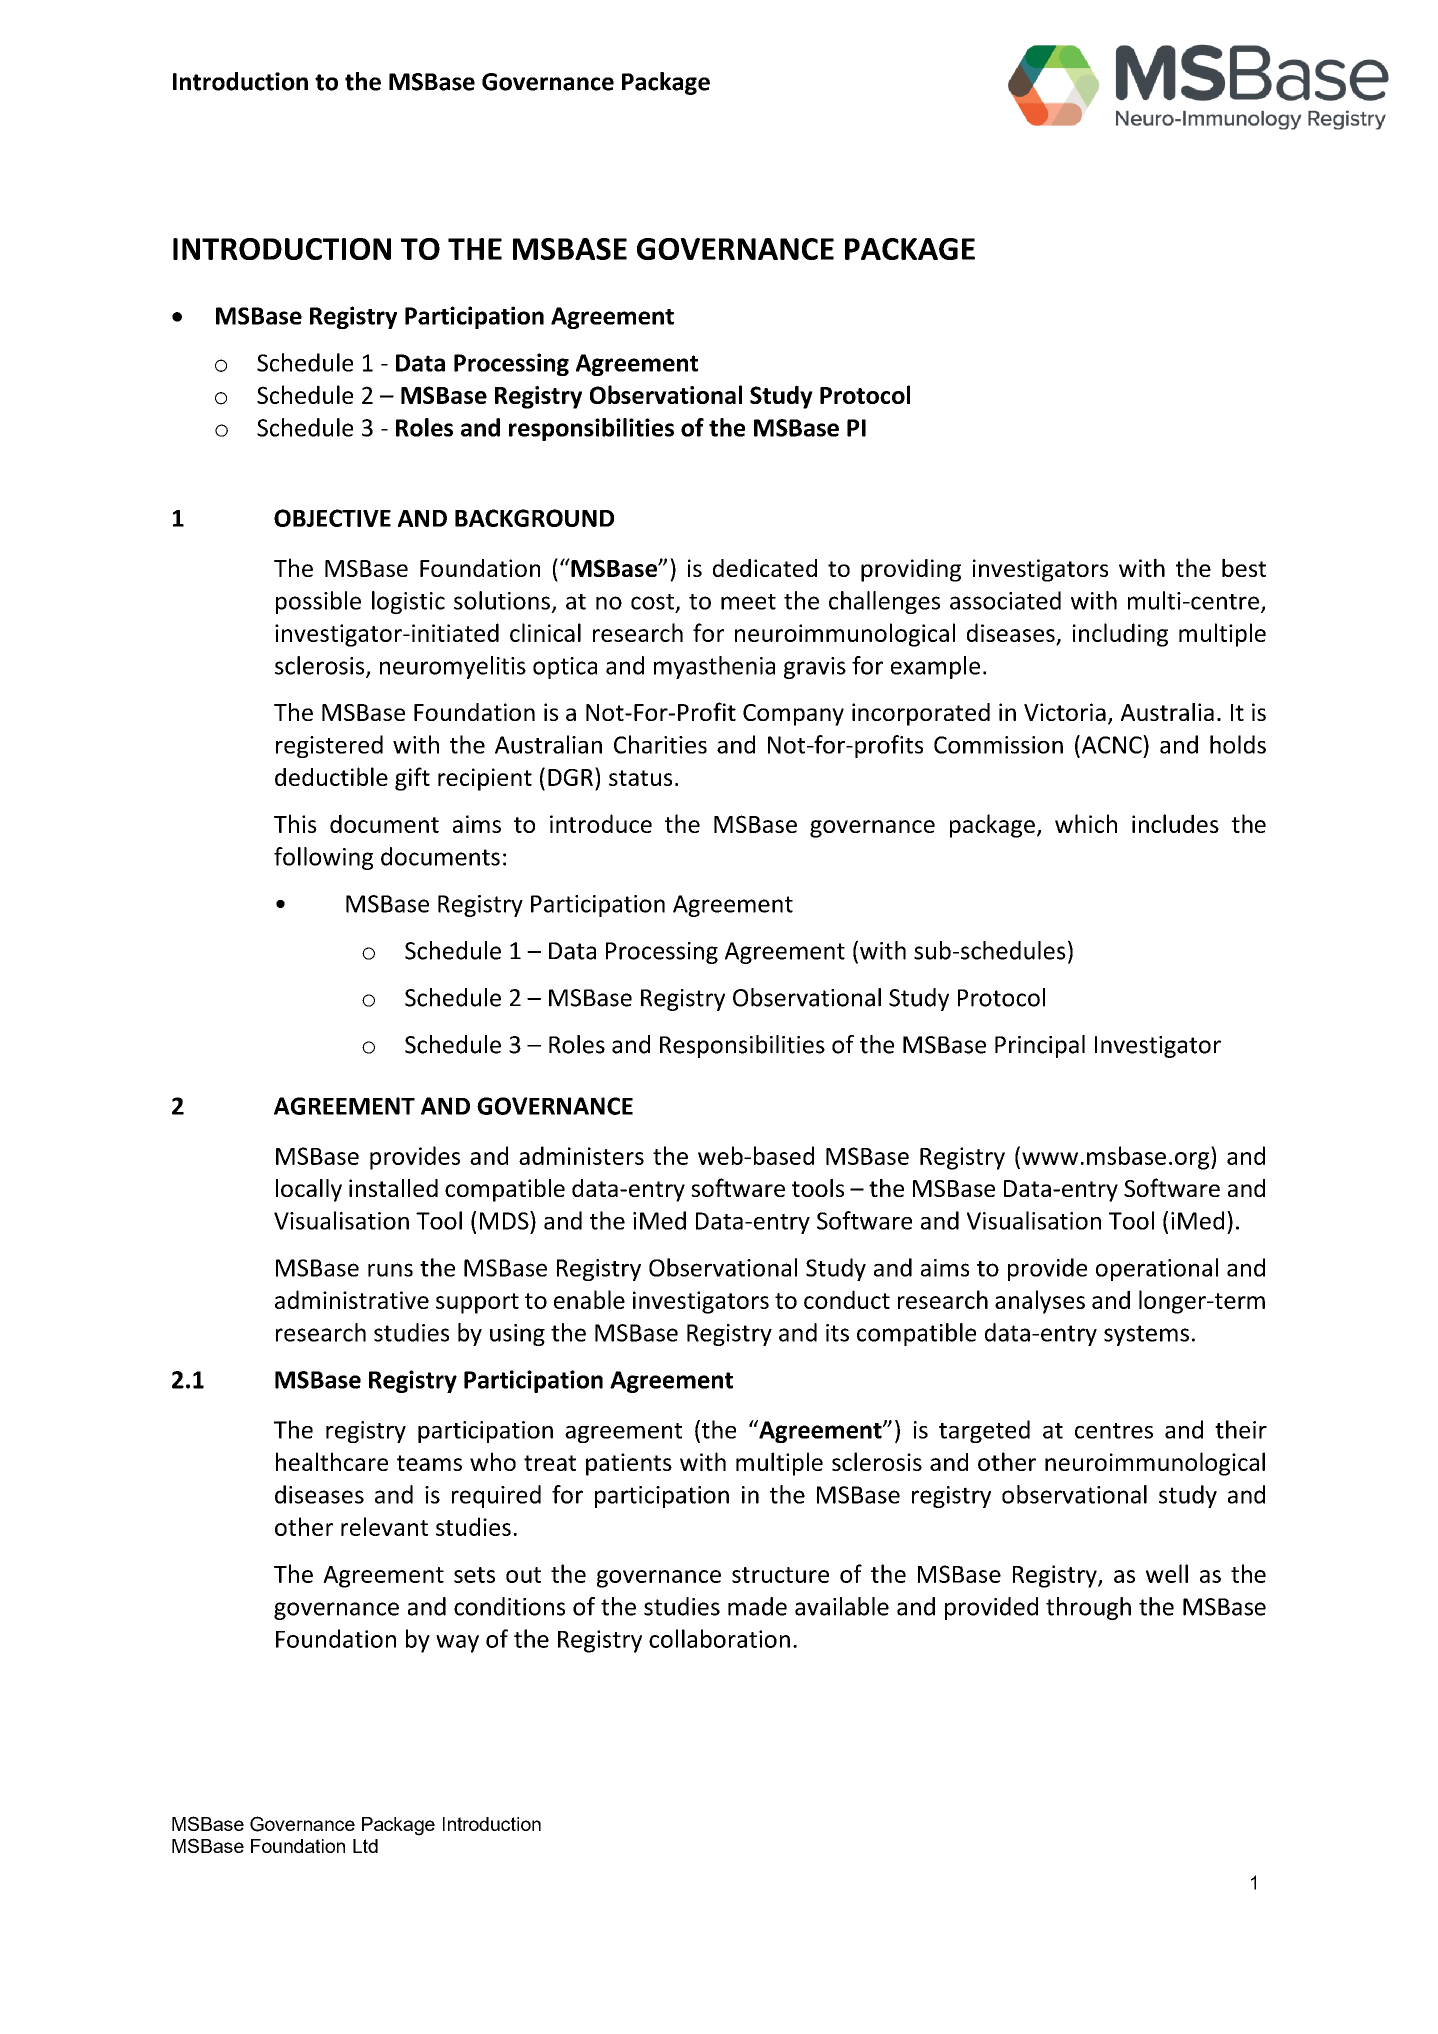 The image size is (1438, 2034). I want to click on dedicated, so click(765, 568).
